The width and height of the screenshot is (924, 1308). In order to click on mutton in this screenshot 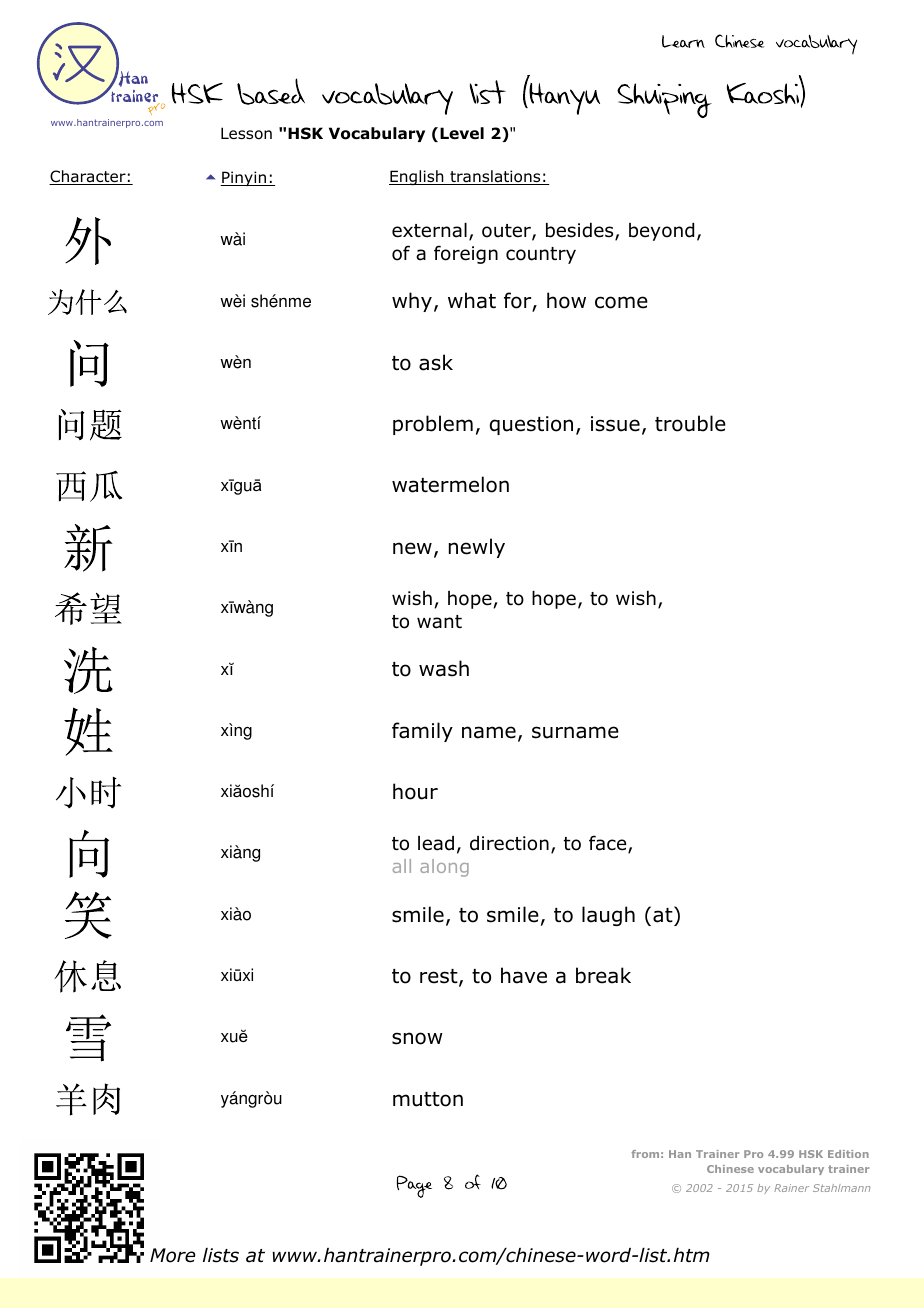, I will do `click(428, 1099)`.
